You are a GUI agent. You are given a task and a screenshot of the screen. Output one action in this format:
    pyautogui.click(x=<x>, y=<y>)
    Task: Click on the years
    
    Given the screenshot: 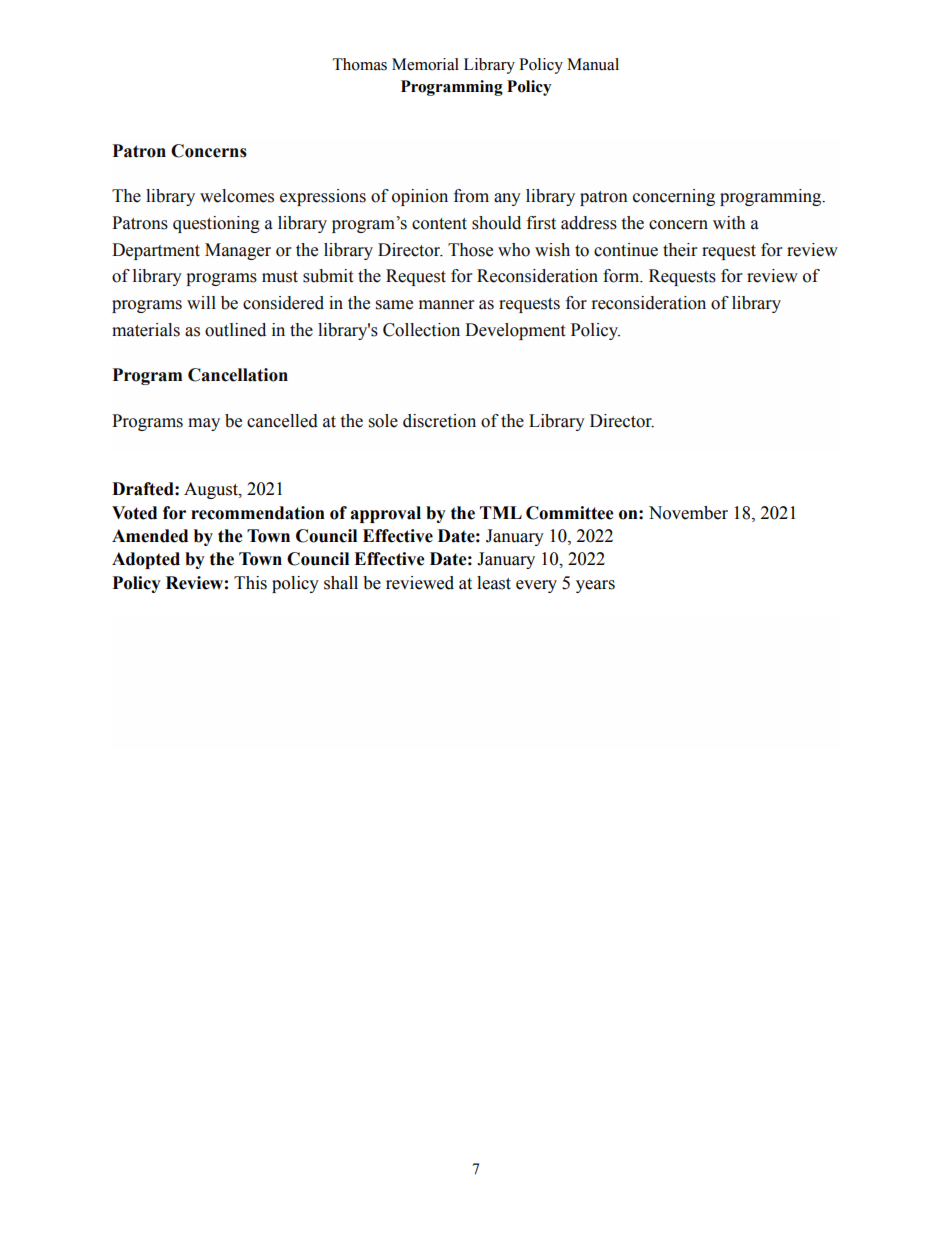 What is the action you would take?
    pyautogui.click(x=595, y=586)
